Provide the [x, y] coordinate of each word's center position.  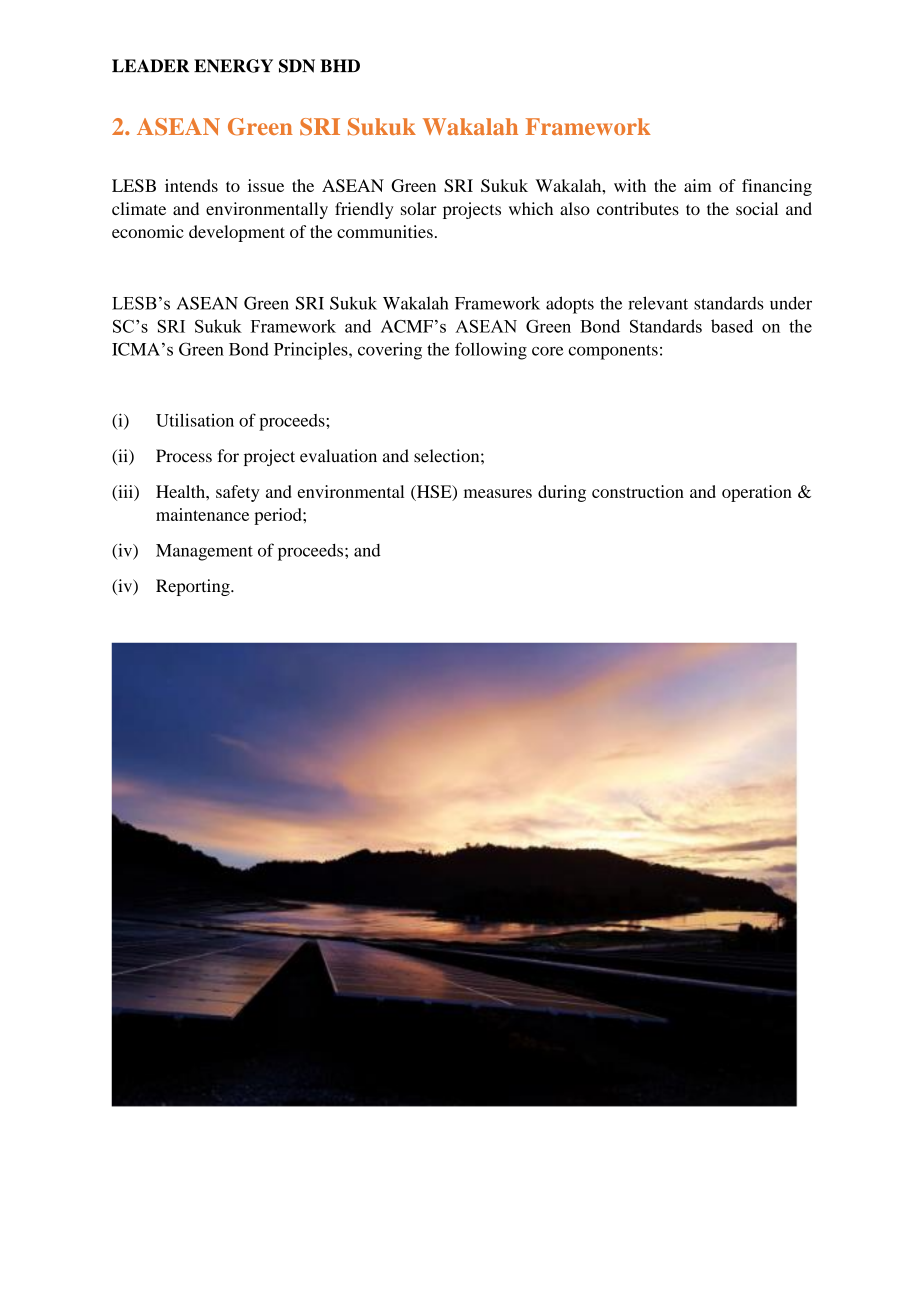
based [732, 326]
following [491, 351]
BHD [340, 65]
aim [698, 185]
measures [498, 493]
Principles [312, 351]
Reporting [194, 587]
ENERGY [233, 66]
